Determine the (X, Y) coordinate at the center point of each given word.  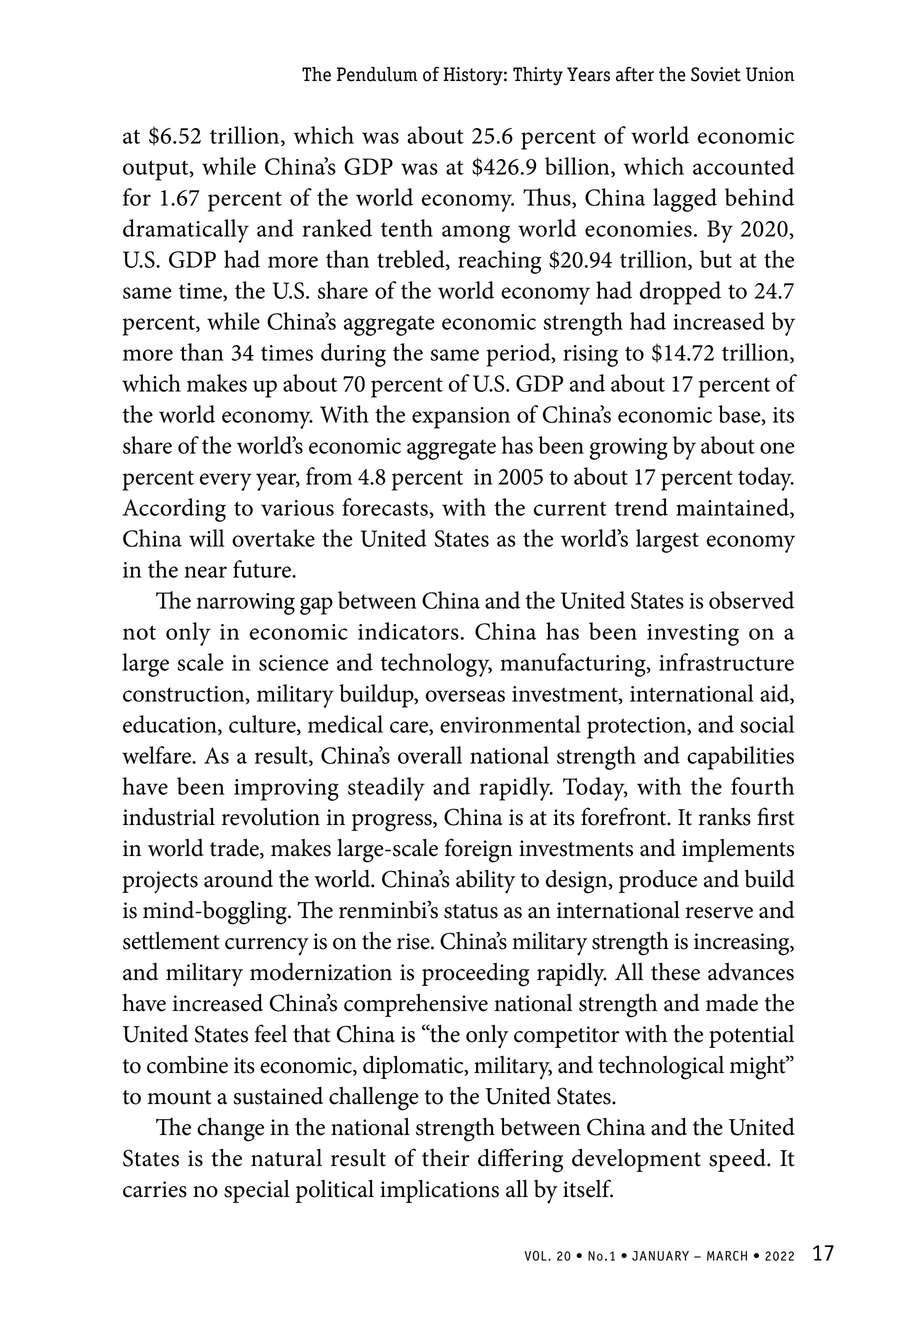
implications (439, 1191)
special (257, 1191)
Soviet (716, 74)
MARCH (727, 1256)
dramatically (186, 231)
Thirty (538, 76)
